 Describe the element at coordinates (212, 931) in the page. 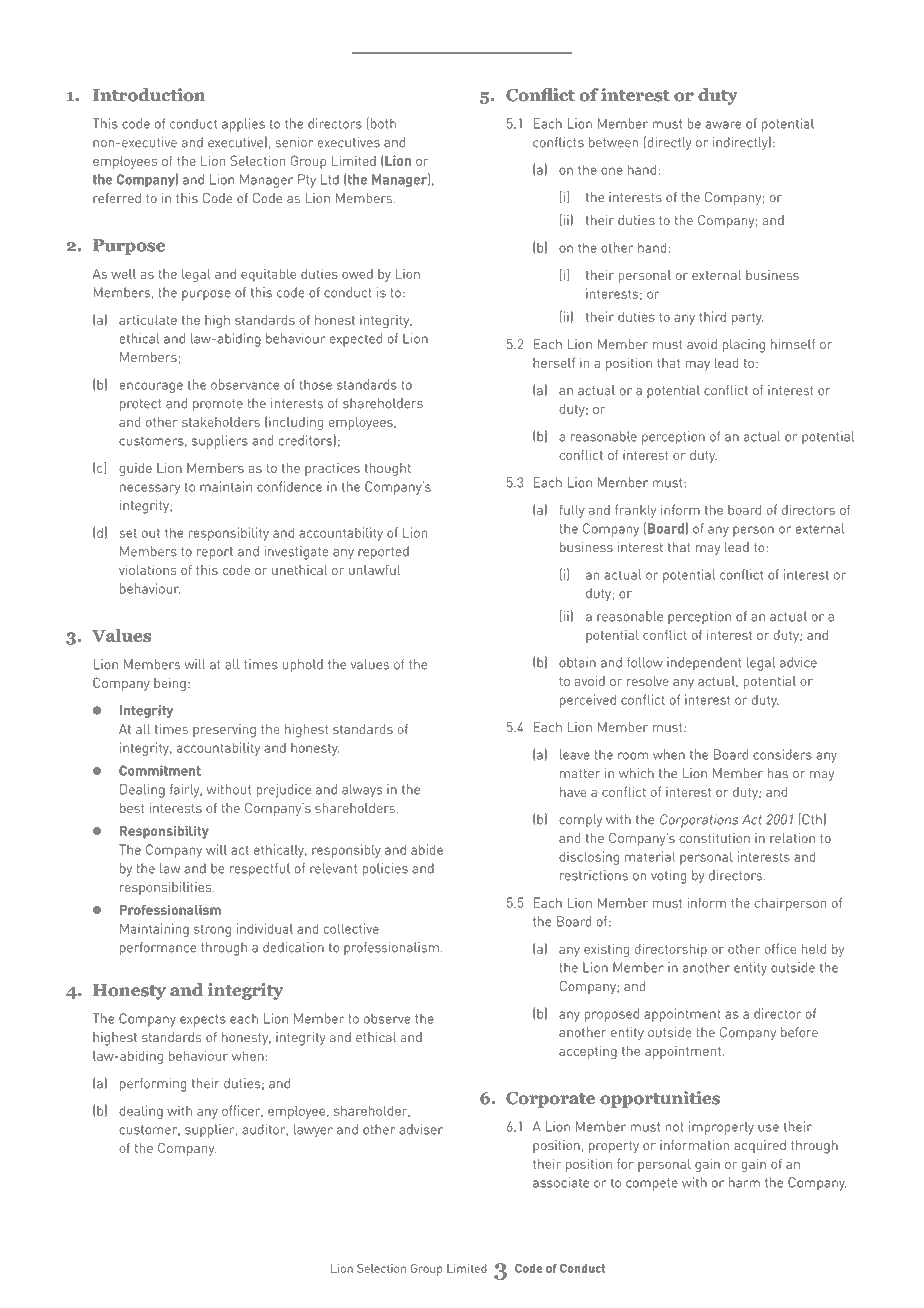

I see `strong` at that location.
